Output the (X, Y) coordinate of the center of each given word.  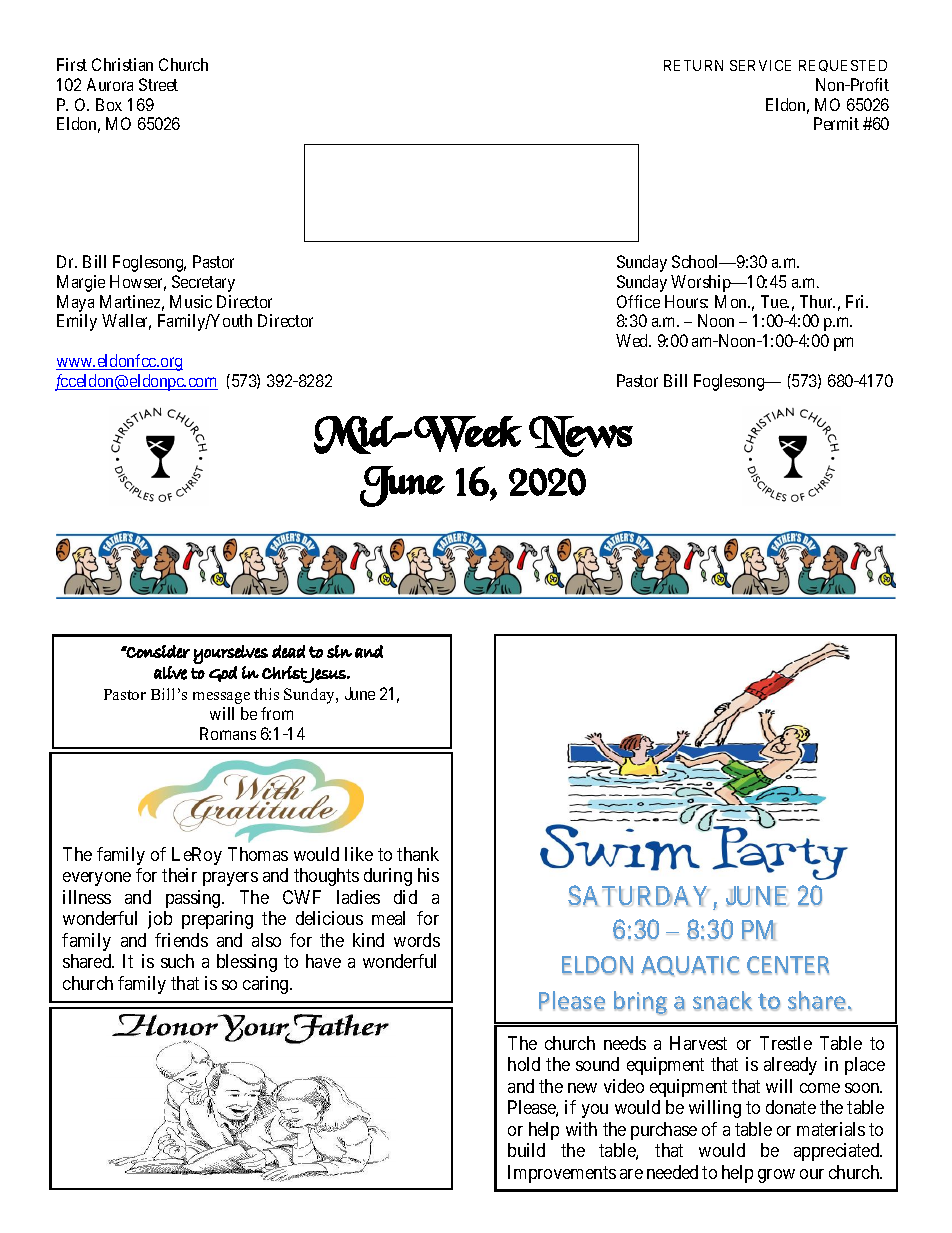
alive (170, 673)
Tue (775, 301)
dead (288, 651)
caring (267, 985)
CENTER (788, 965)
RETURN (693, 65)
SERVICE (760, 65)
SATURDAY (638, 895)
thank (418, 854)
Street (158, 84)
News (581, 436)
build (526, 1150)
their (179, 875)
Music (191, 301)
